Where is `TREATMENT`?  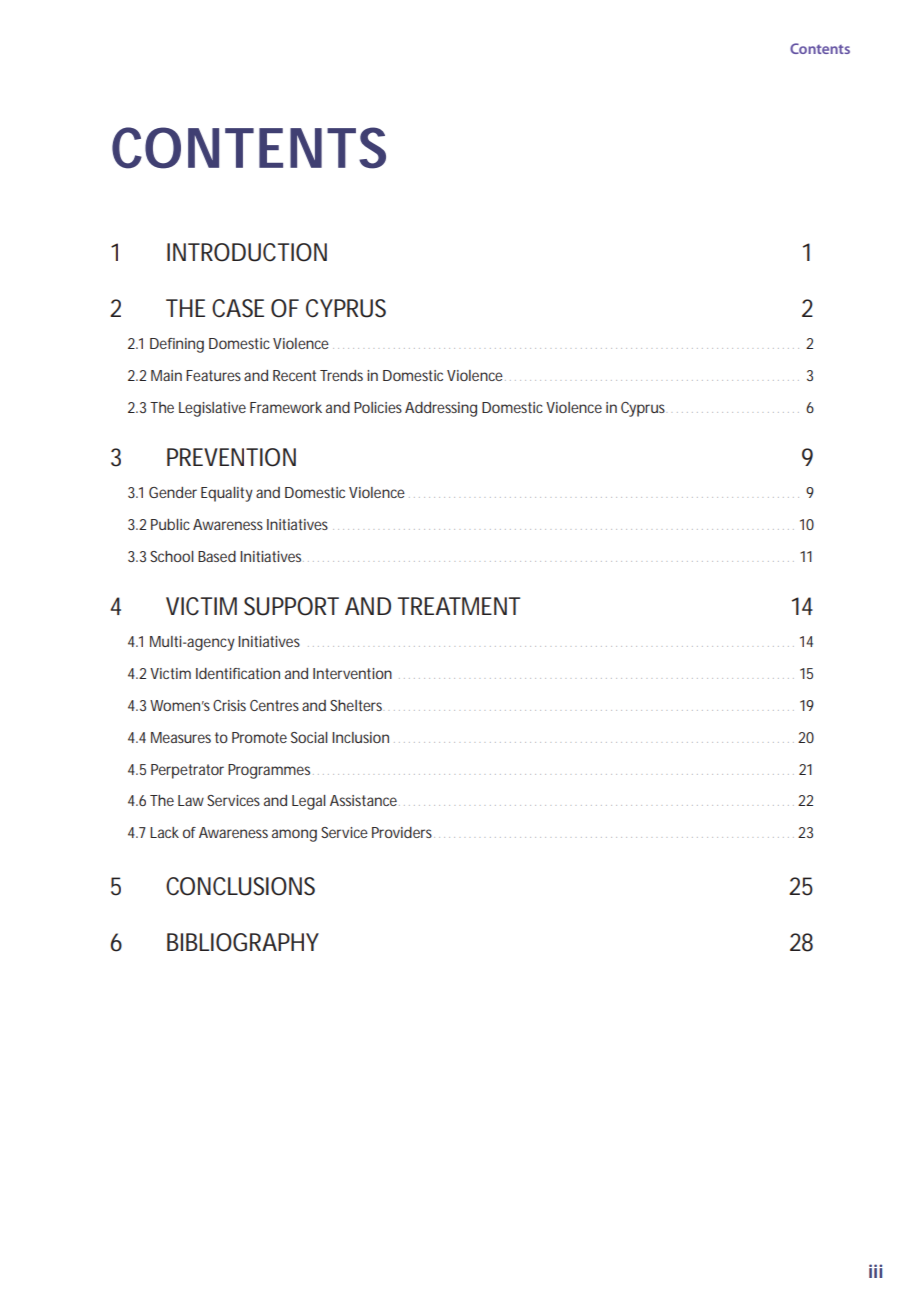 TREATMENT is located at coordinates (459, 606).
